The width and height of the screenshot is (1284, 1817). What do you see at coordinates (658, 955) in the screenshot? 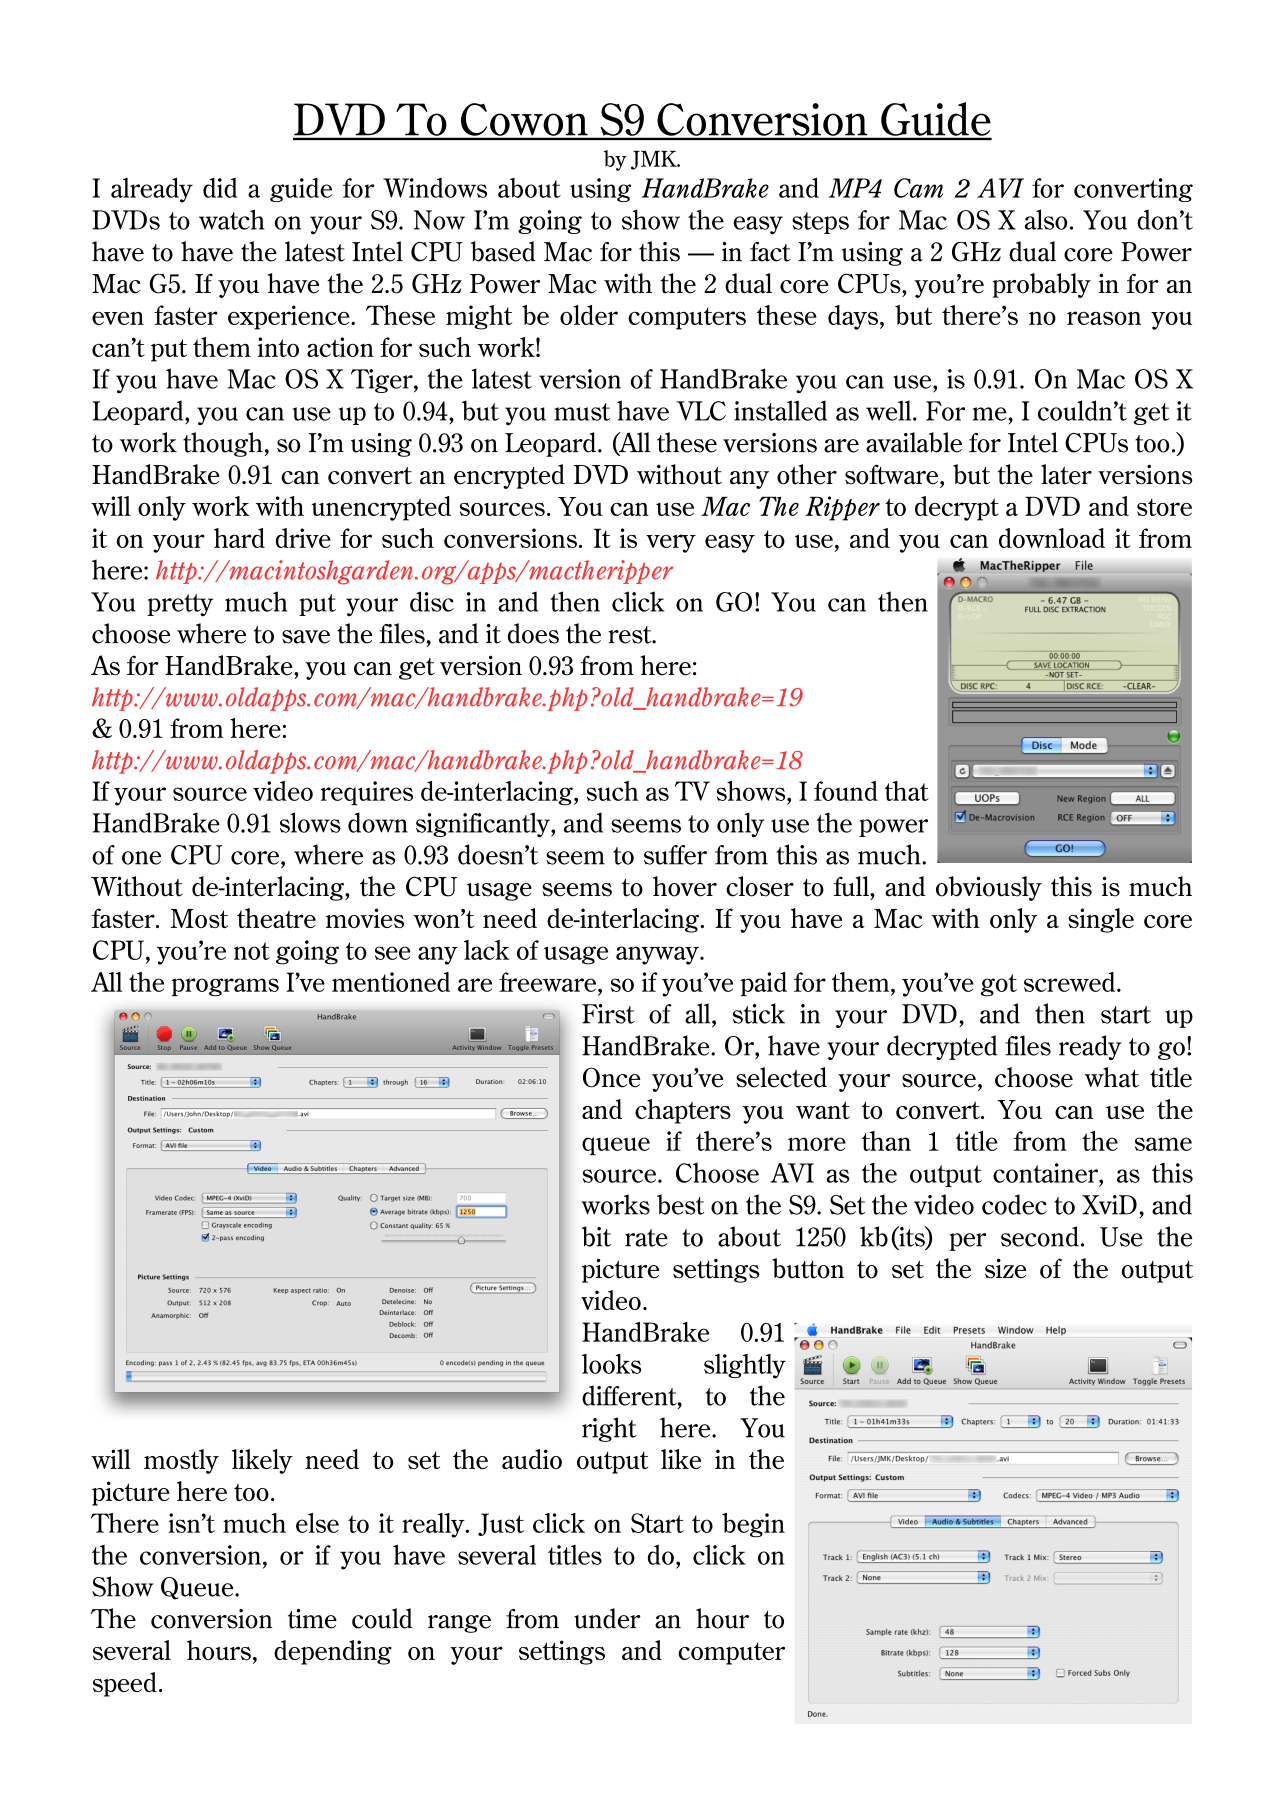
I see `anyway` at bounding box center [658, 955].
